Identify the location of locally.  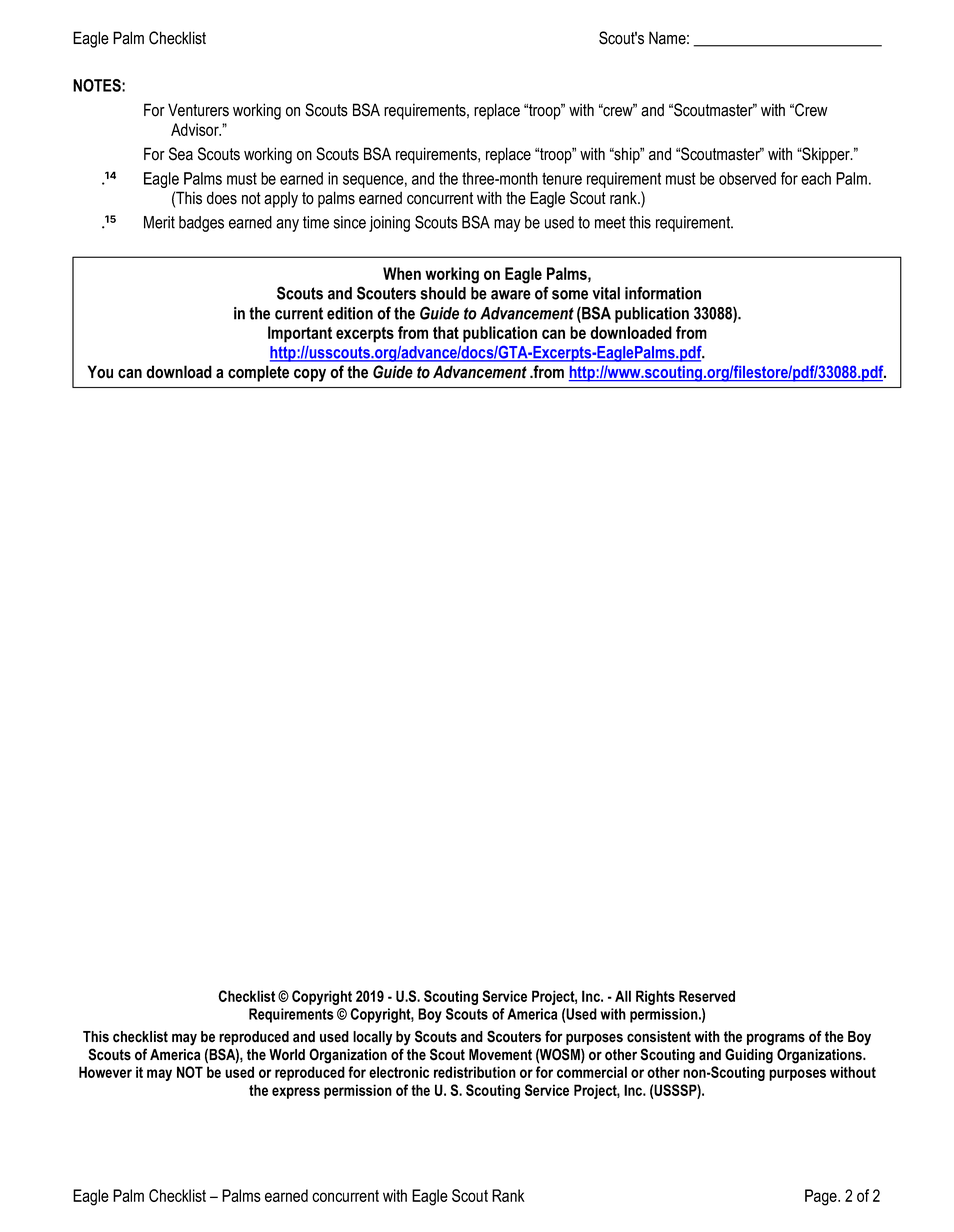
(372, 1038).
